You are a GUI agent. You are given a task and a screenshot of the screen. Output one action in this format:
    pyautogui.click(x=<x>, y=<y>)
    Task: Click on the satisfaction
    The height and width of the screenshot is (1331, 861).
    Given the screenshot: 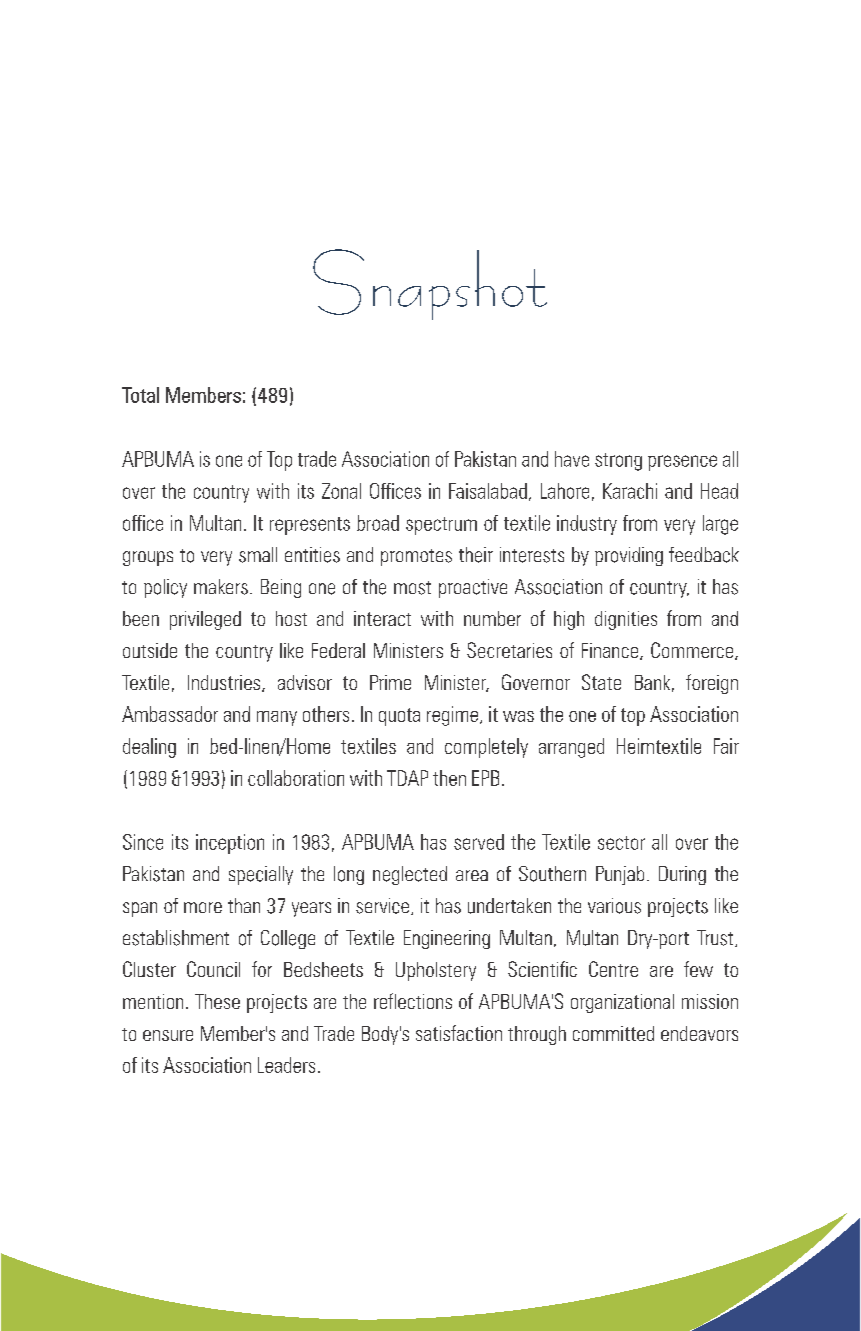 What is the action you would take?
    pyautogui.click(x=459, y=1033)
